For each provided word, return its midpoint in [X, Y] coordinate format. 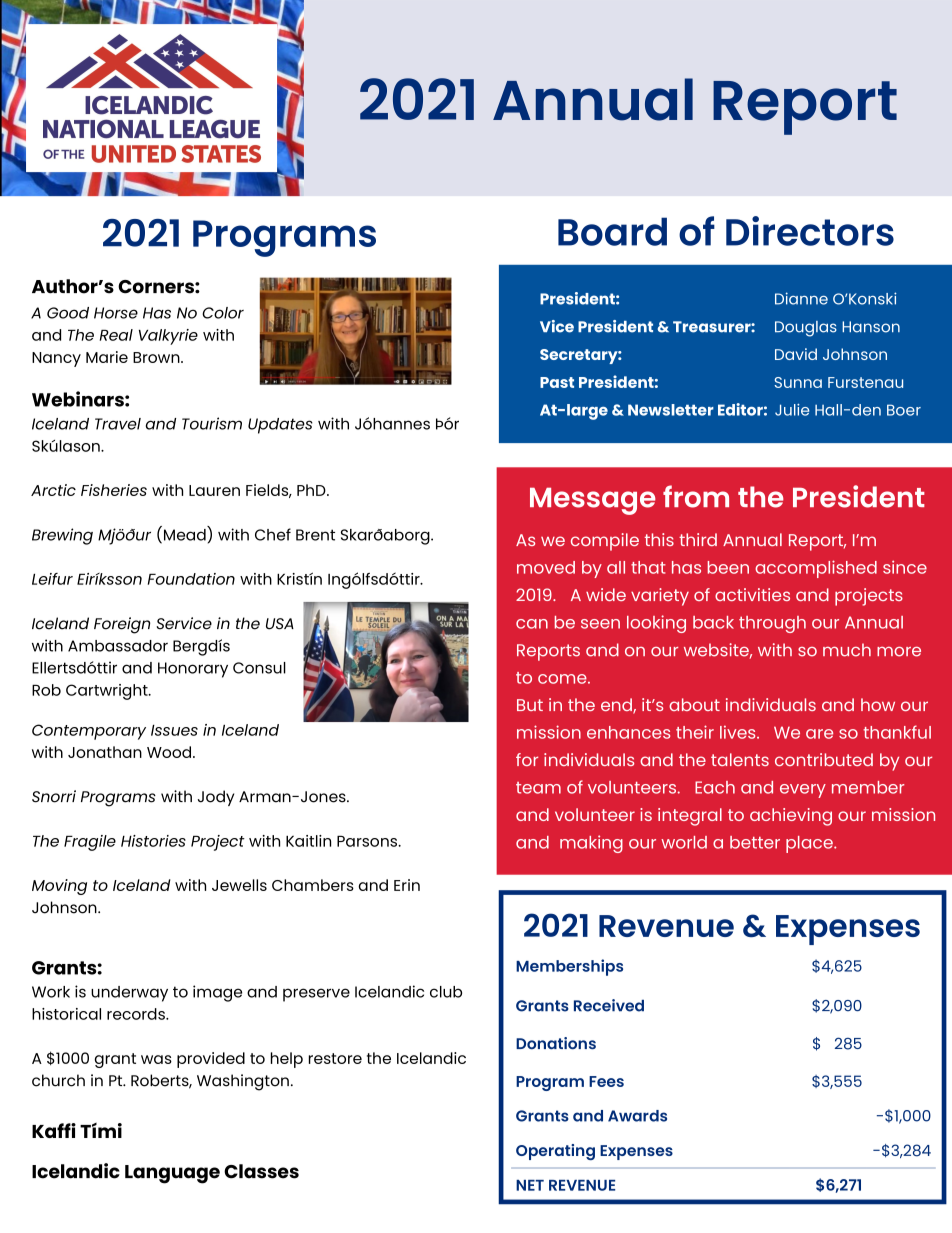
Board [612, 231]
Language [172, 1174]
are [819, 734]
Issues [174, 730]
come [563, 679]
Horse [116, 313]
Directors [810, 231]
